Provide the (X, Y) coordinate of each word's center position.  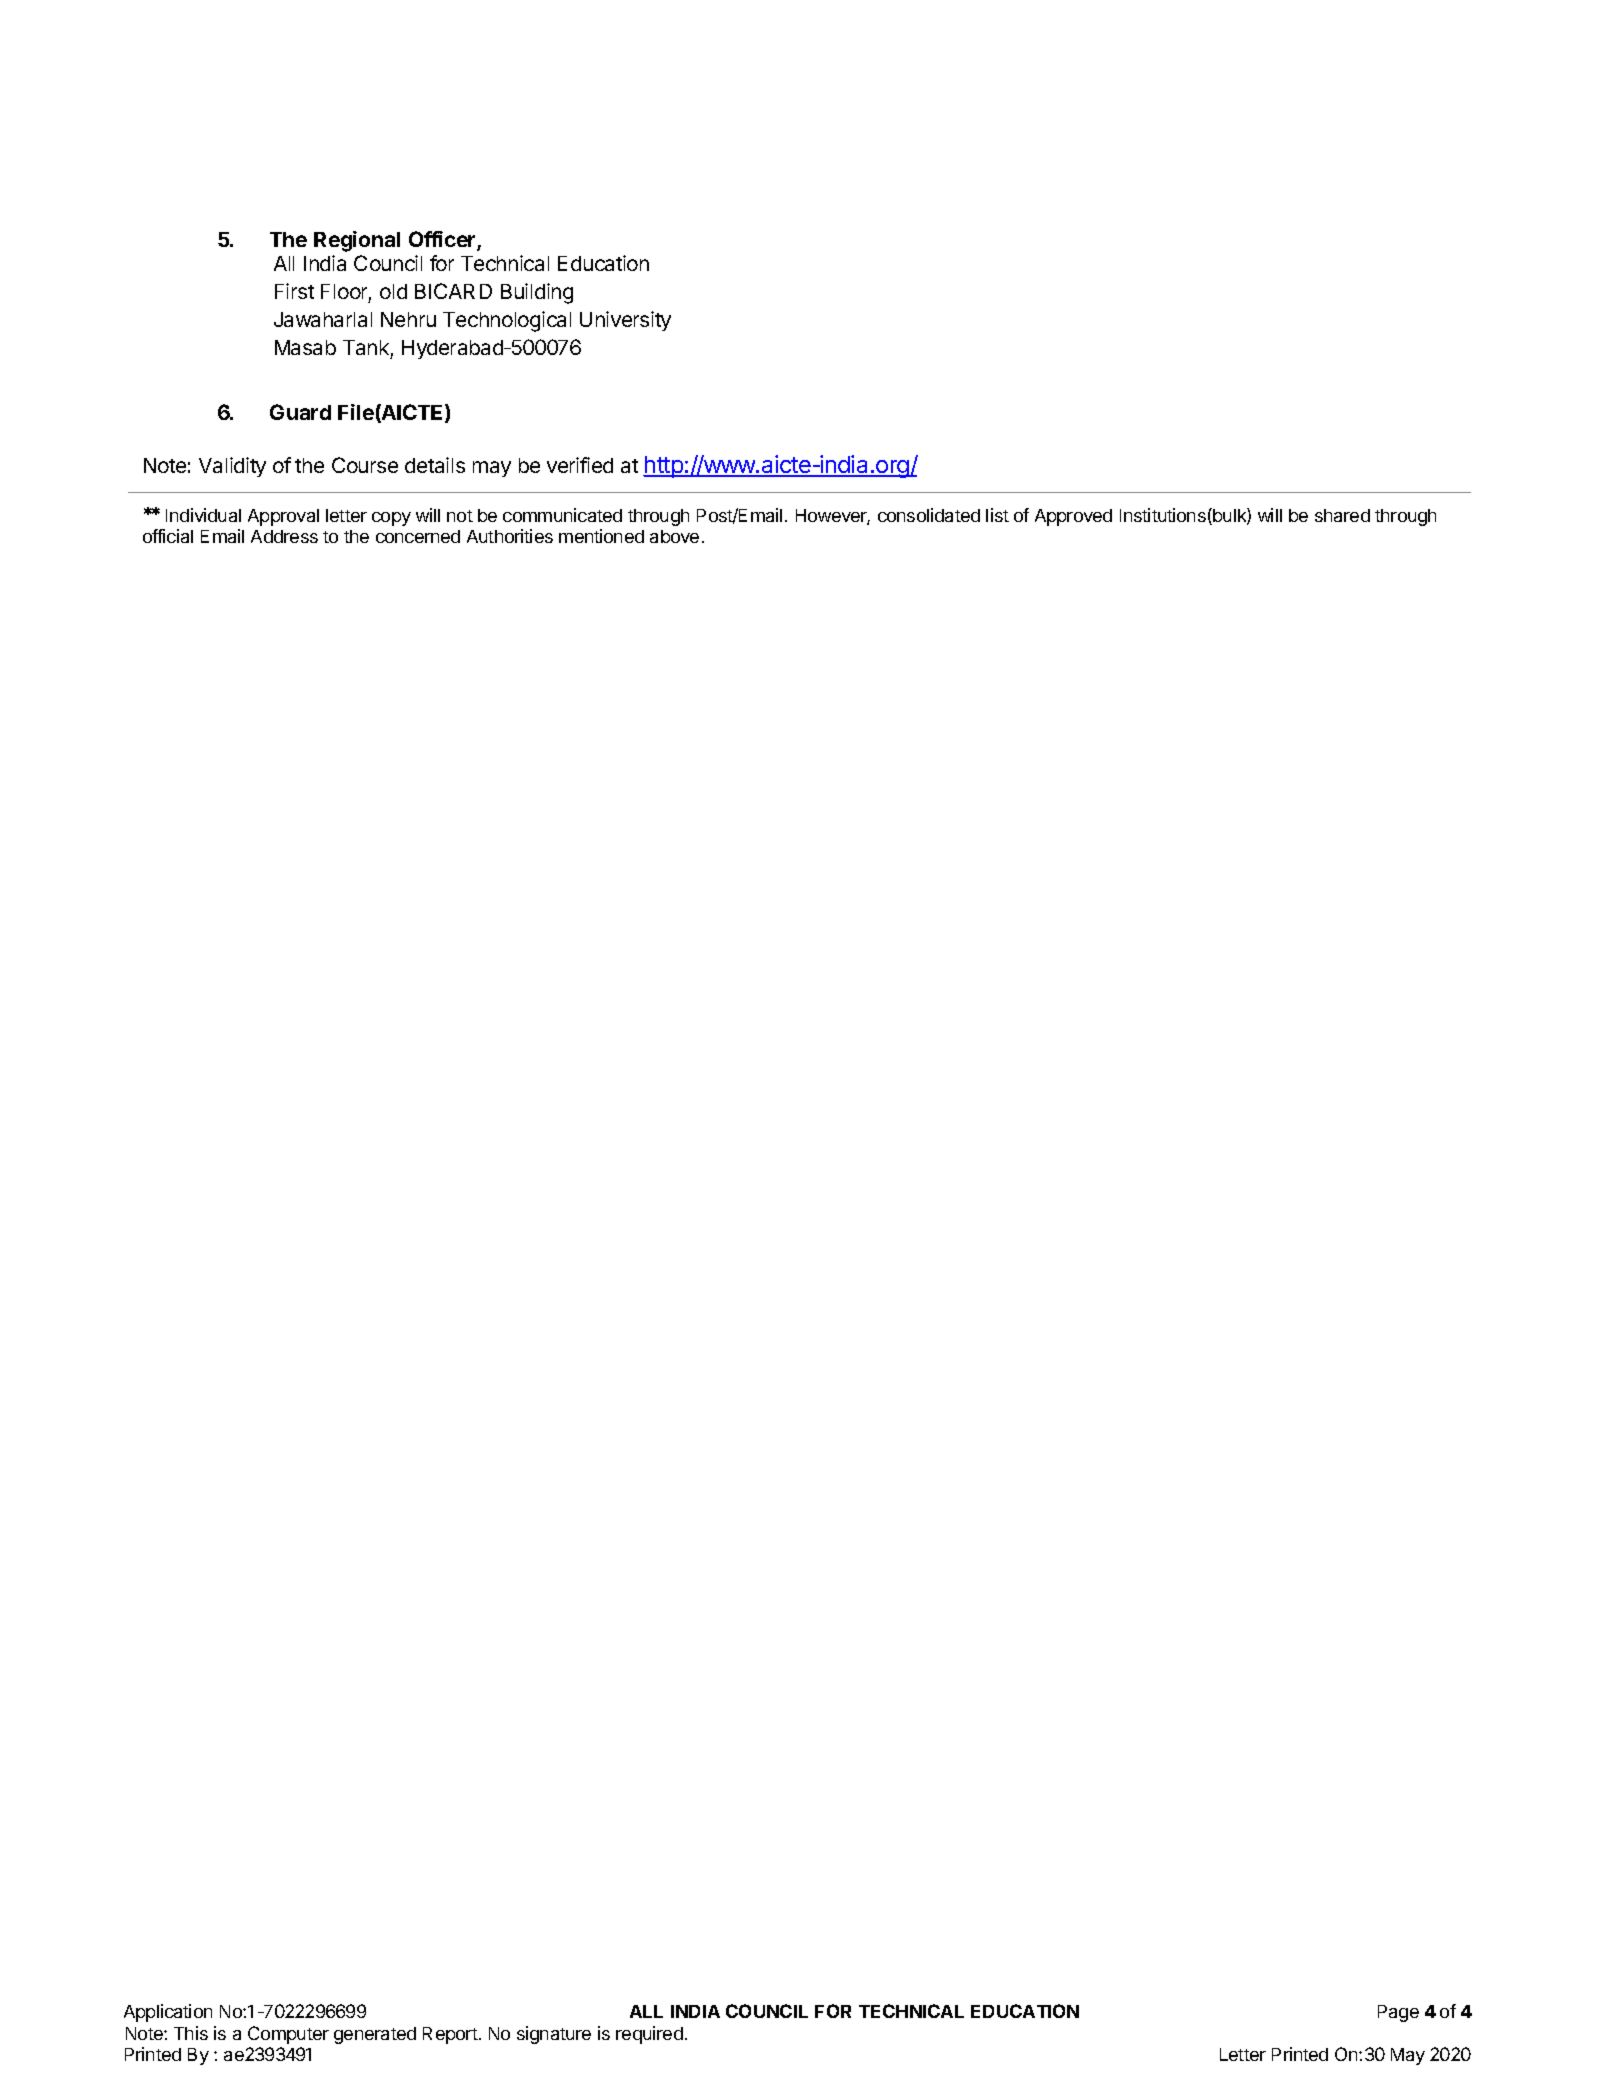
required (649, 2035)
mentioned (601, 536)
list (997, 515)
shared (1342, 515)
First (294, 291)
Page (1398, 2013)
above (674, 536)
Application (168, 2013)
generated (375, 2035)
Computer (288, 2035)
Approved (1073, 517)
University (625, 321)
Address (284, 536)
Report (450, 2035)
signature (554, 2035)
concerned (418, 536)
